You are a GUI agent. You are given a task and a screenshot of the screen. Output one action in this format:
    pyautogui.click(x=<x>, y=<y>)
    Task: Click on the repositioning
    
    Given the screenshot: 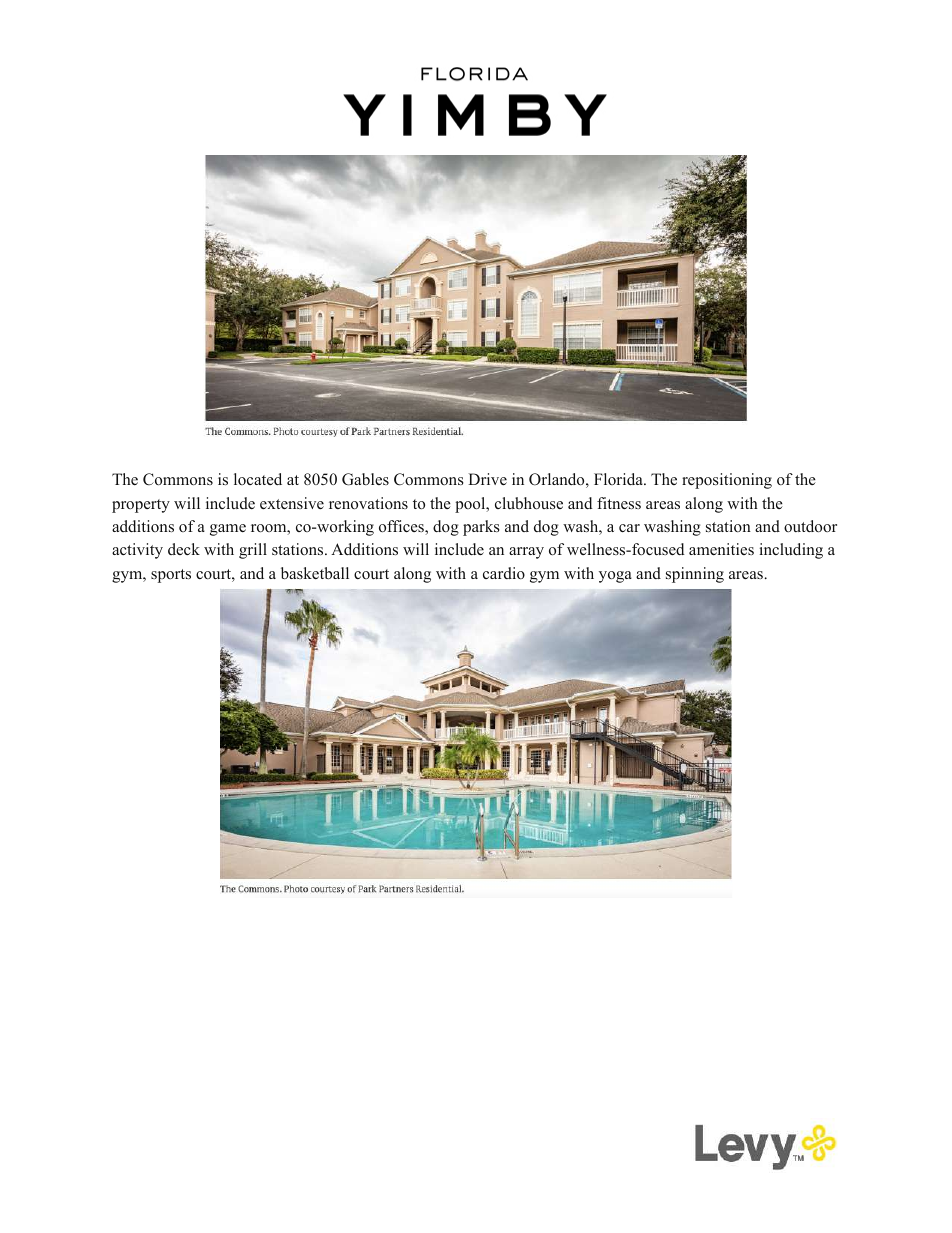 What is the action you would take?
    pyautogui.click(x=727, y=481)
